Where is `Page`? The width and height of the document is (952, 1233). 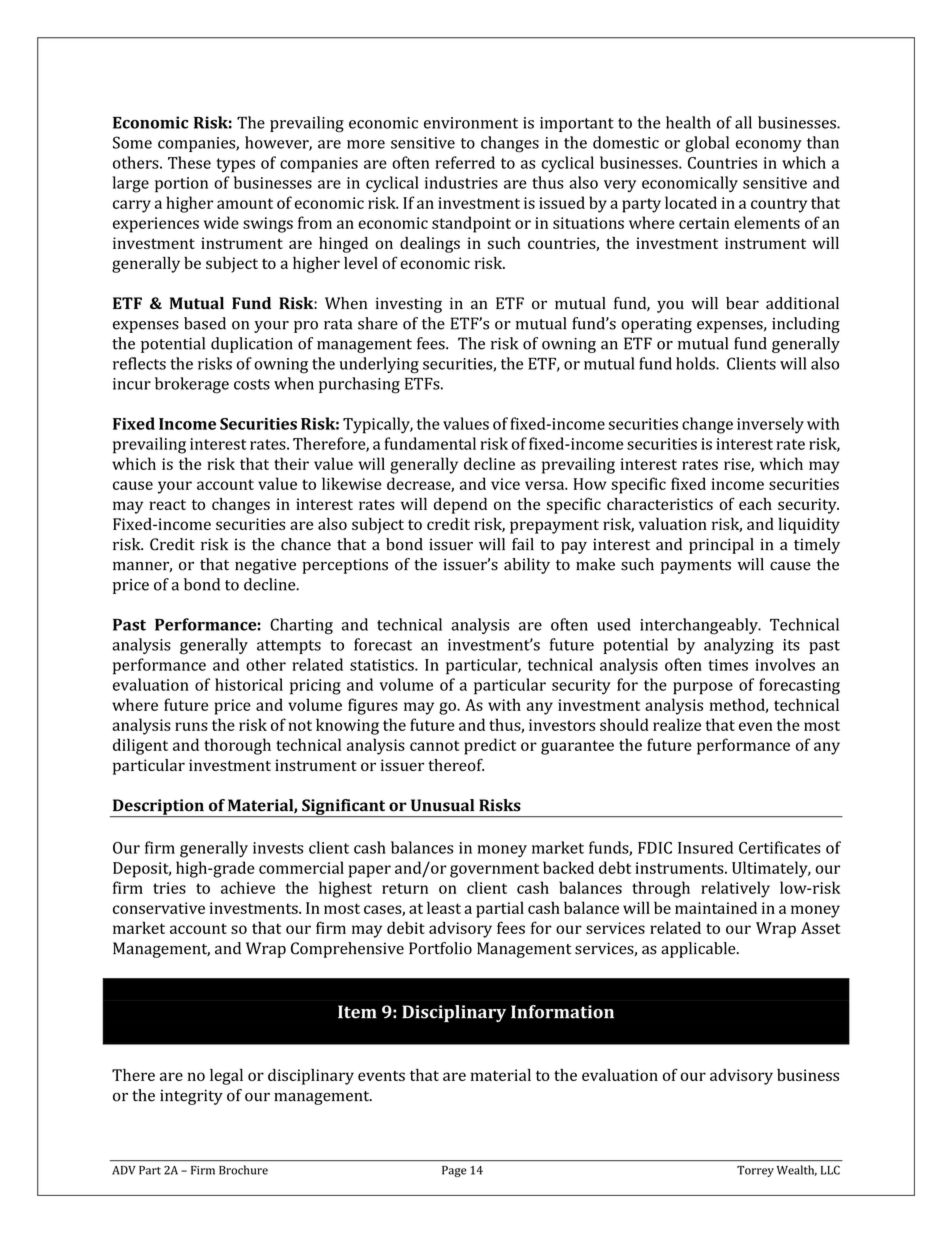
Page is located at coordinates (454, 1171).
